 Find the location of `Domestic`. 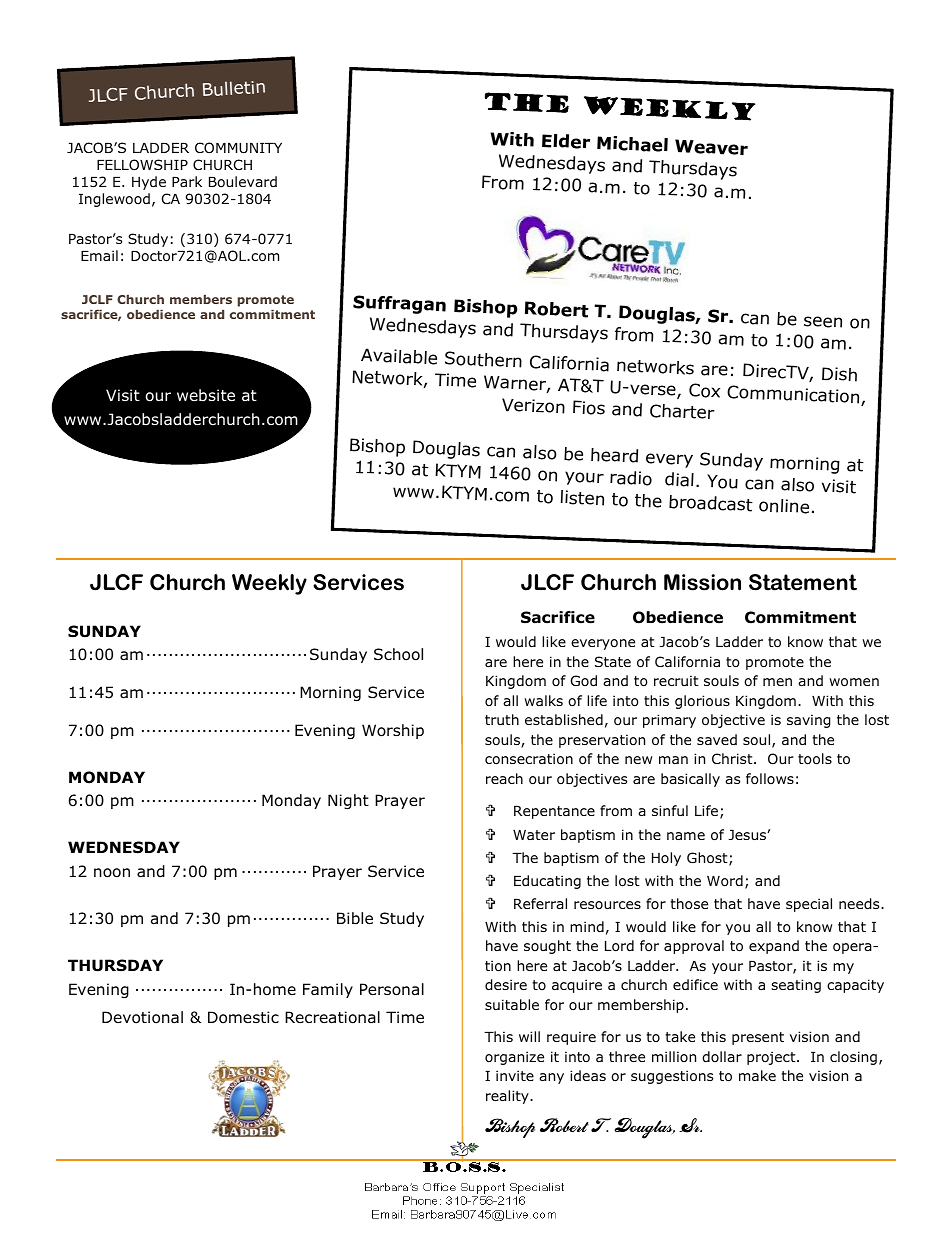

Domestic is located at coordinates (243, 1017).
